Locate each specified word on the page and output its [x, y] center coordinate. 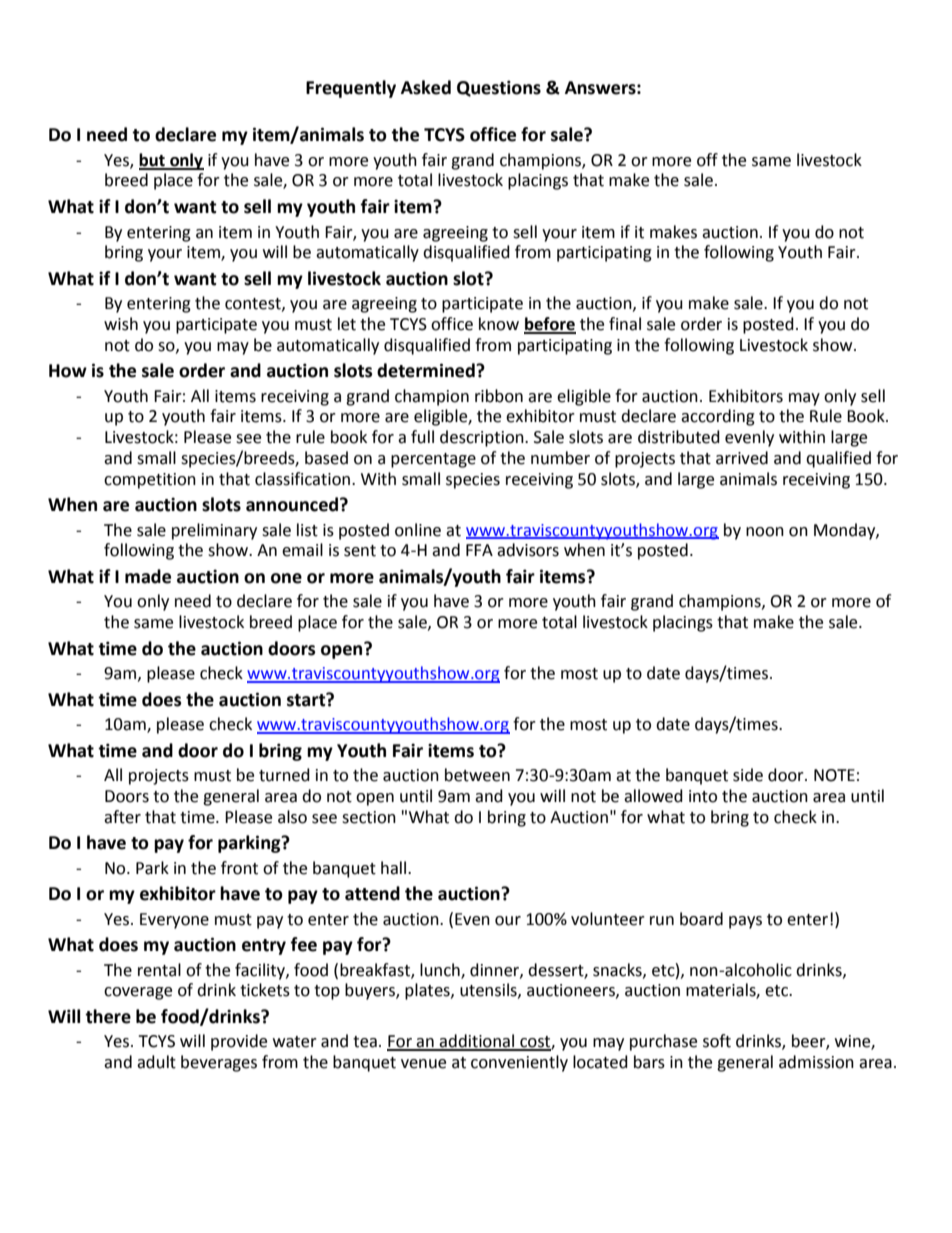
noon [765, 532]
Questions [499, 88]
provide [239, 1042]
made [148, 576]
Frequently [351, 89]
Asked [426, 87]
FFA [479, 550]
